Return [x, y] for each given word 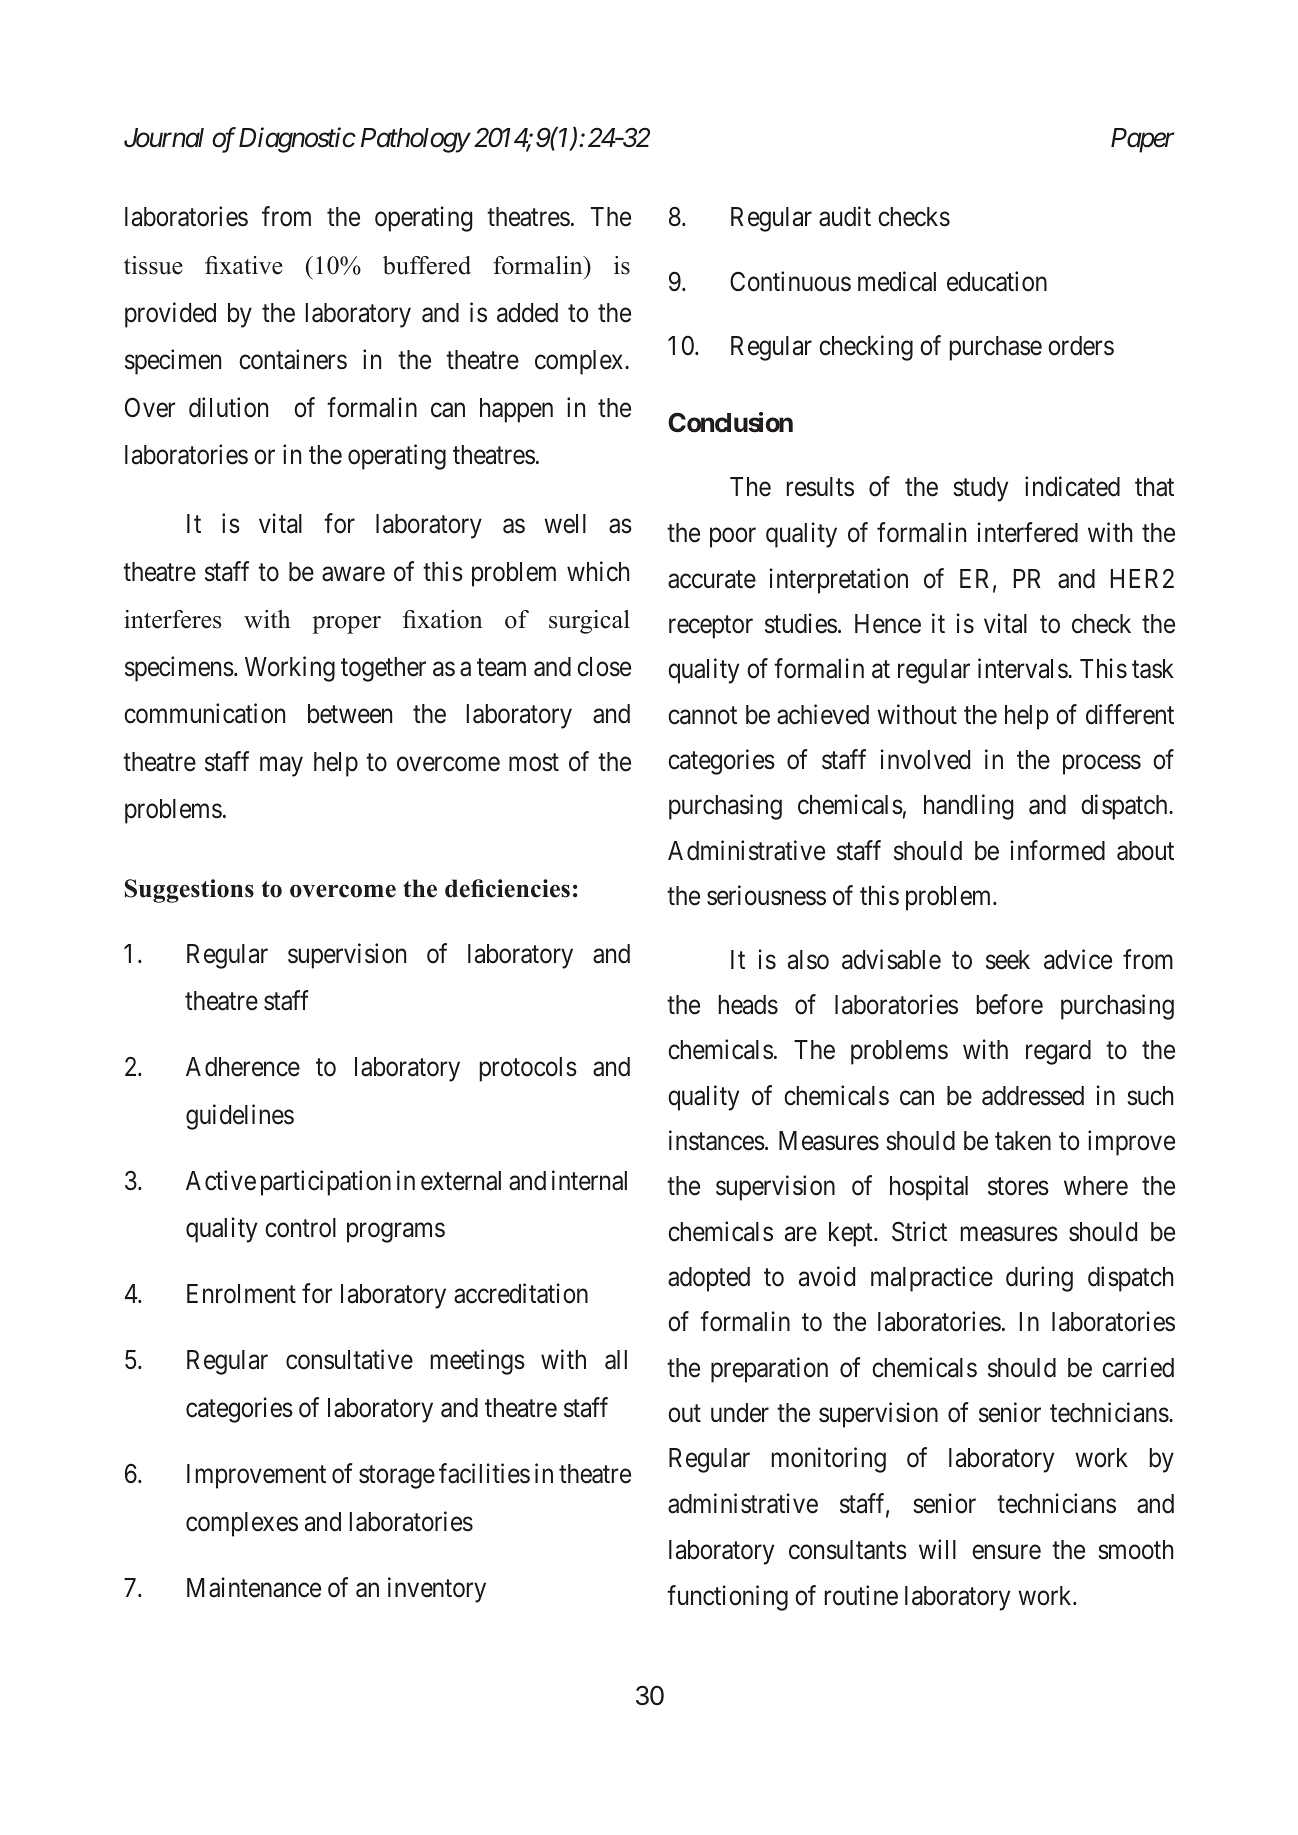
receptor [711, 627]
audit [845, 217]
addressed [1033, 1096]
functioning [727, 1598]
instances [717, 1140]
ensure [1006, 1552]
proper [346, 625]
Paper [1143, 140]
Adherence [243, 1067]
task [1153, 669]
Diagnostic [297, 140]
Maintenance [254, 1587]
